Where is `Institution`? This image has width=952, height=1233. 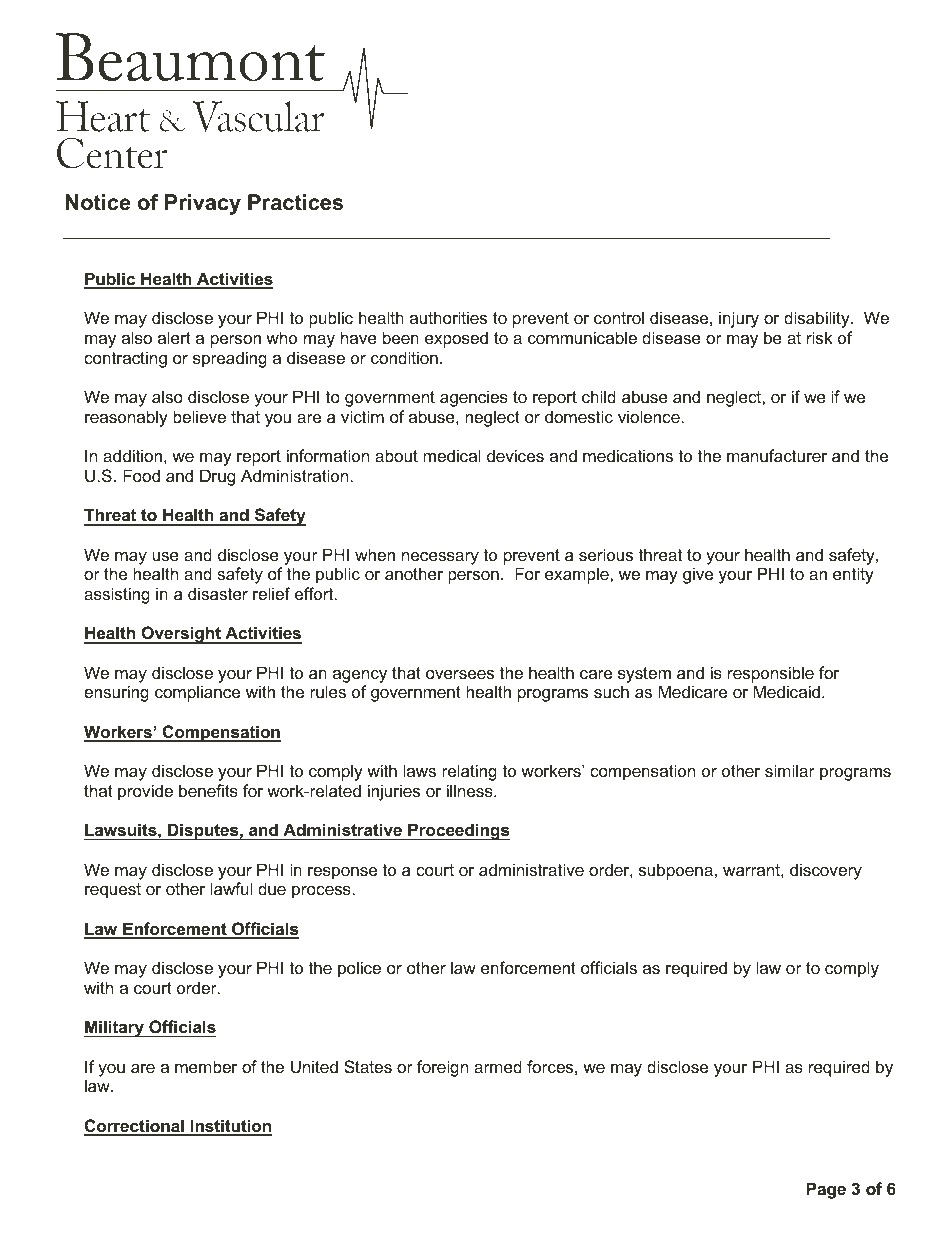
Institution is located at coordinates (230, 1127).
